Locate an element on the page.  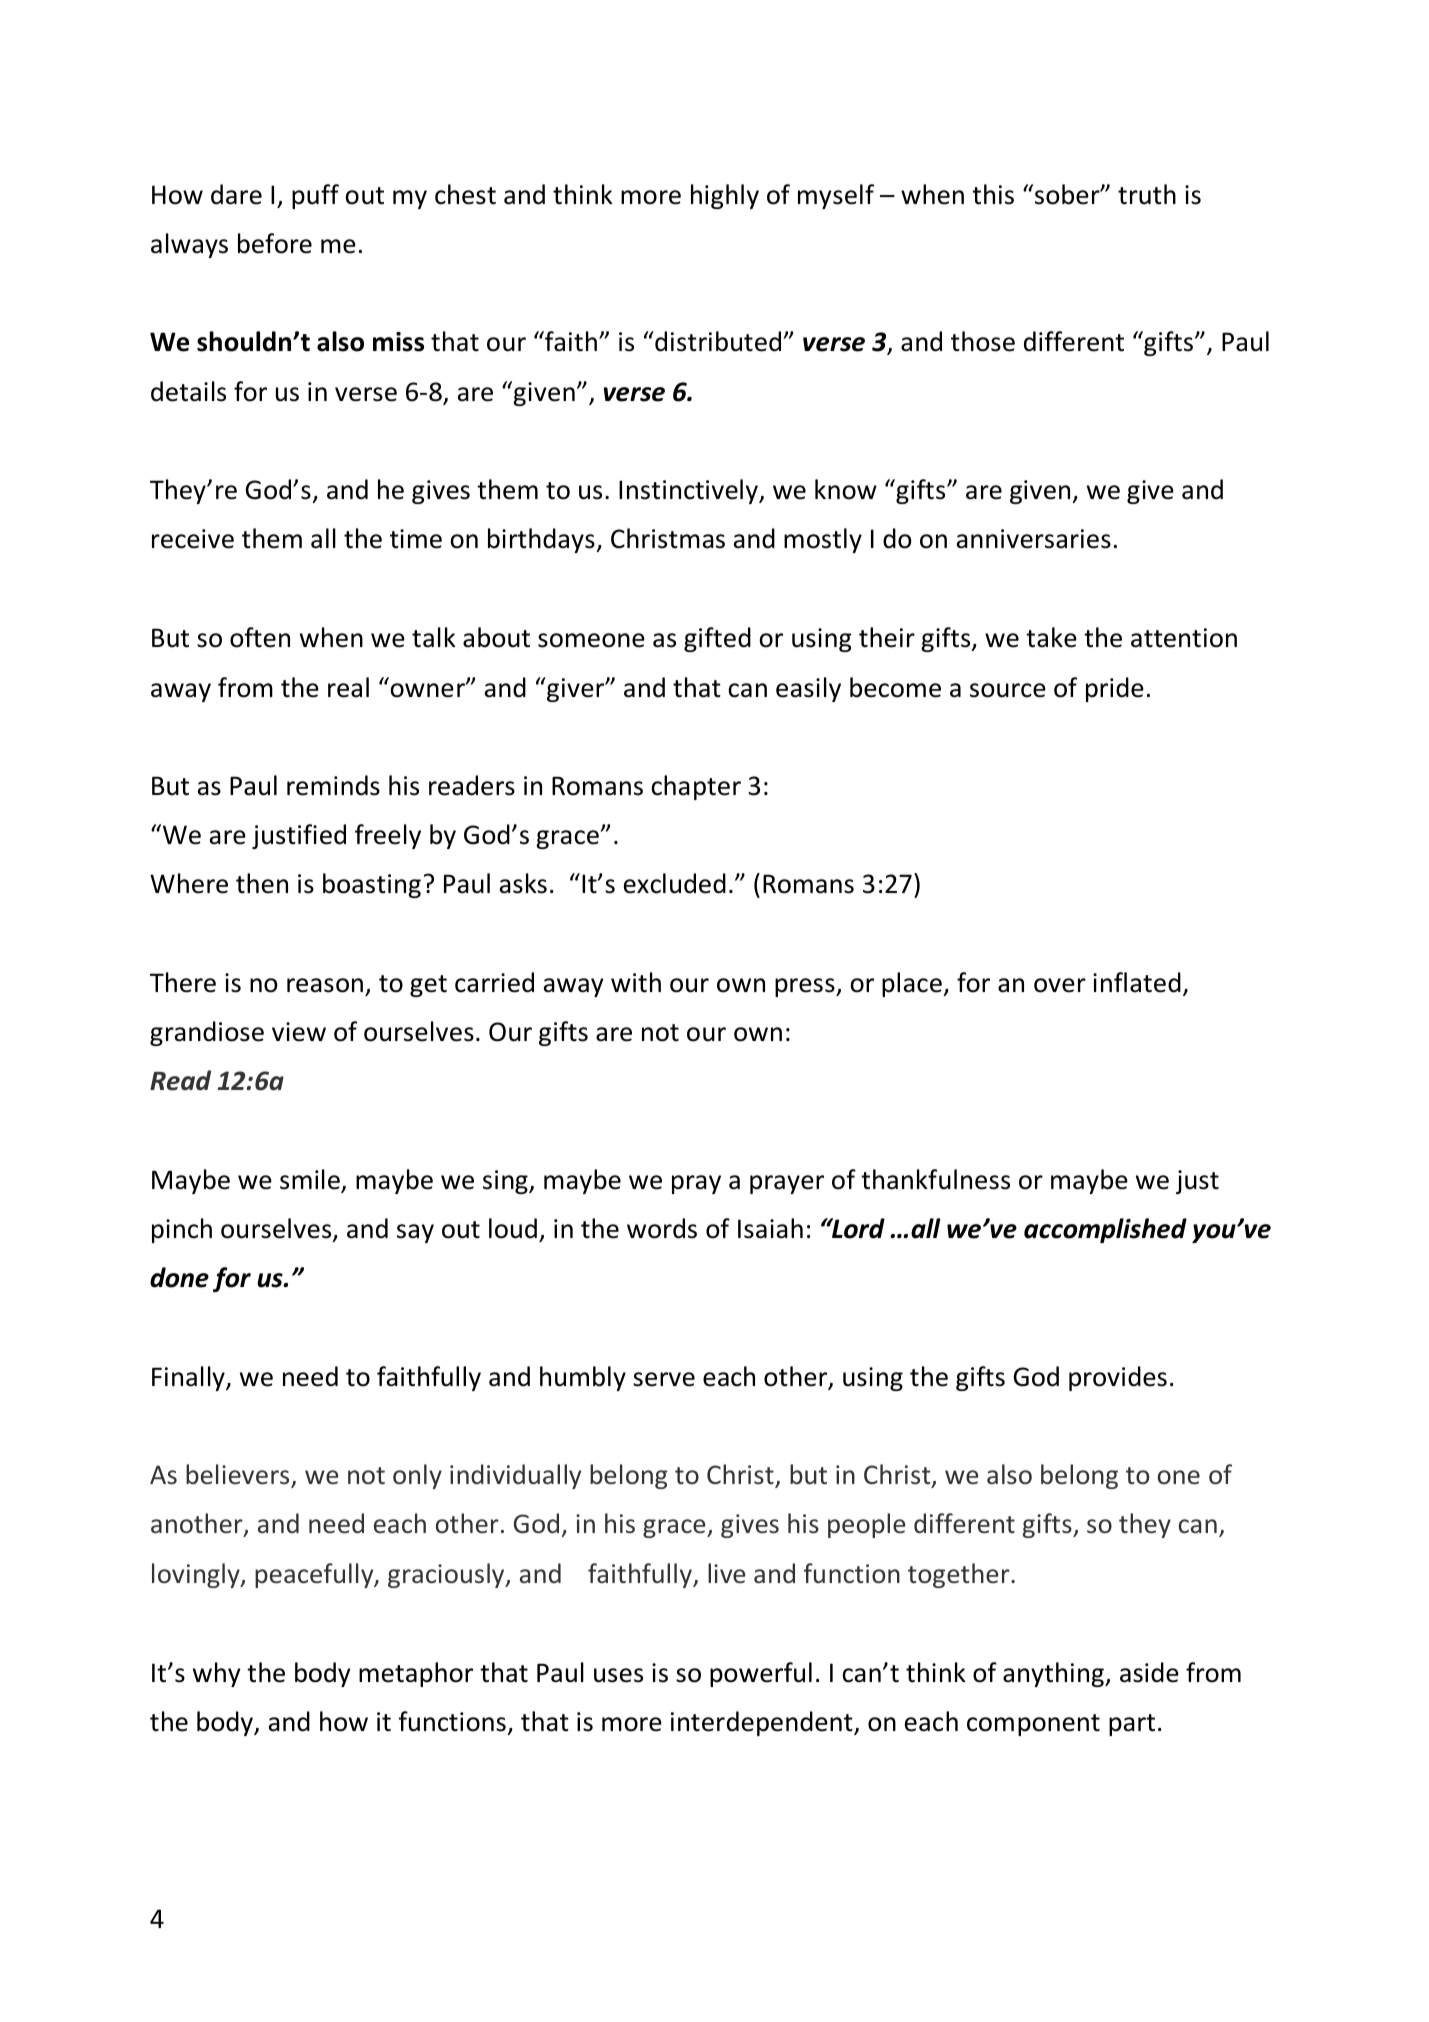
over is located at coordinates (1060, 985).
